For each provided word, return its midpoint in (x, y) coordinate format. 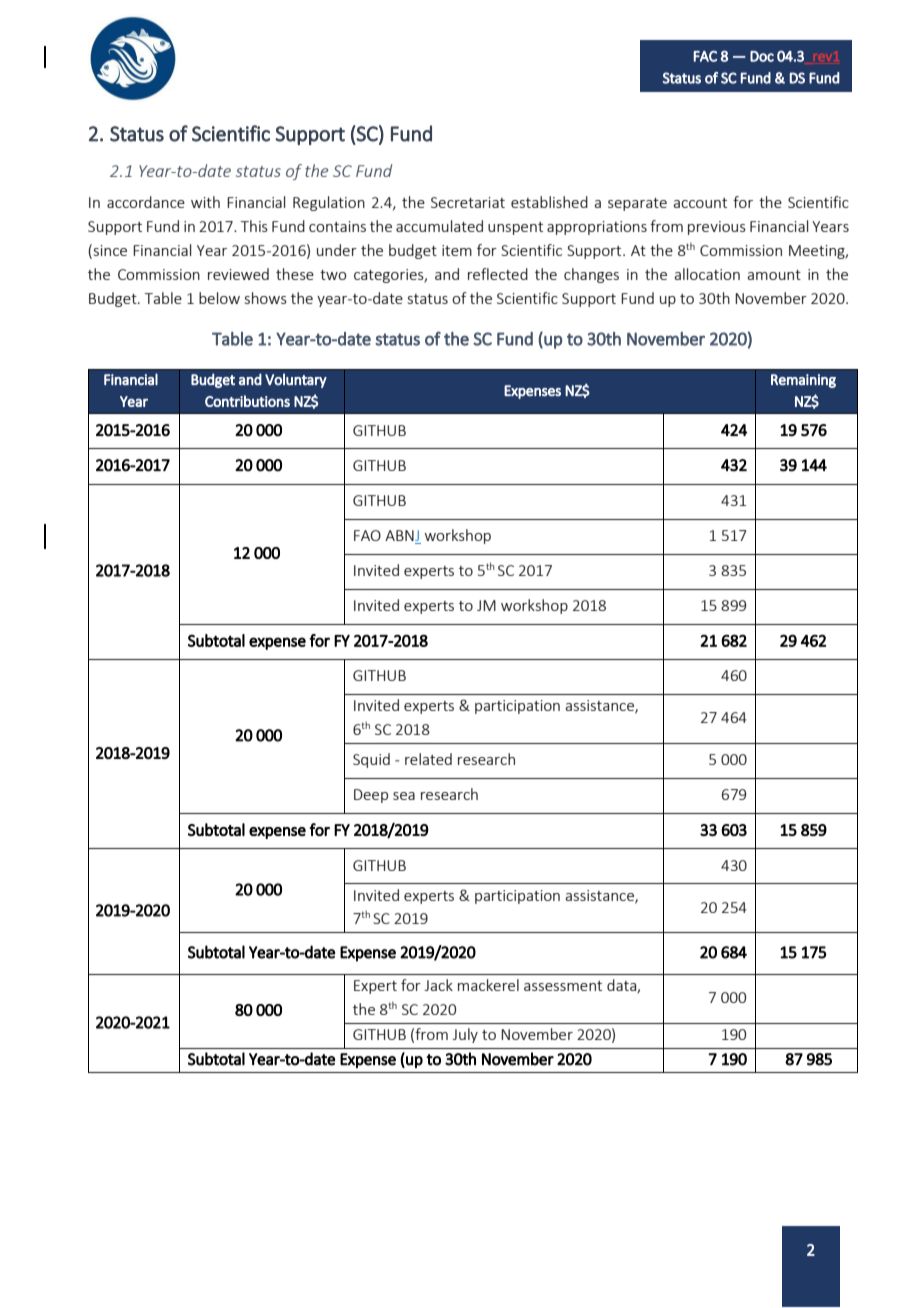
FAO (367, 535)
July (465, 1035)
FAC (705, 56)
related (428, 759)
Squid (371, 760)
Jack (439, 985)
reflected (498, 274)
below (219, 298)
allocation (707, 274)
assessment (563, 986)
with (205, 202)
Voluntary (296, 380)
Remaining (803, 381)
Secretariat (468, 202)
